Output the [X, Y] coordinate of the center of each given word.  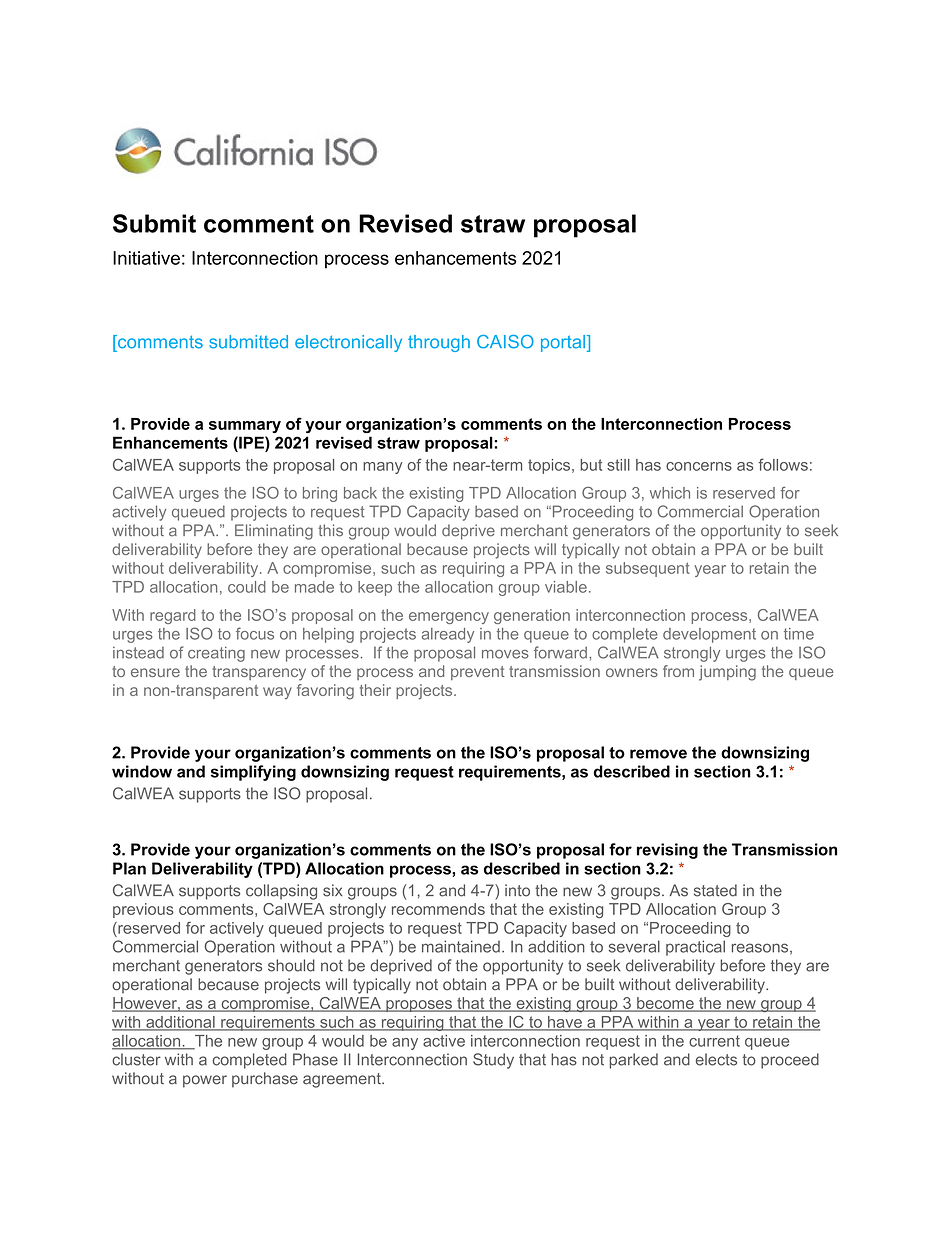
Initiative [146, 258]
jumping [727, 673]
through [439, 343]
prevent [478, 673]
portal [564, 343]
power [205, 1081]
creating [216, 654]
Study [493, 1061]
